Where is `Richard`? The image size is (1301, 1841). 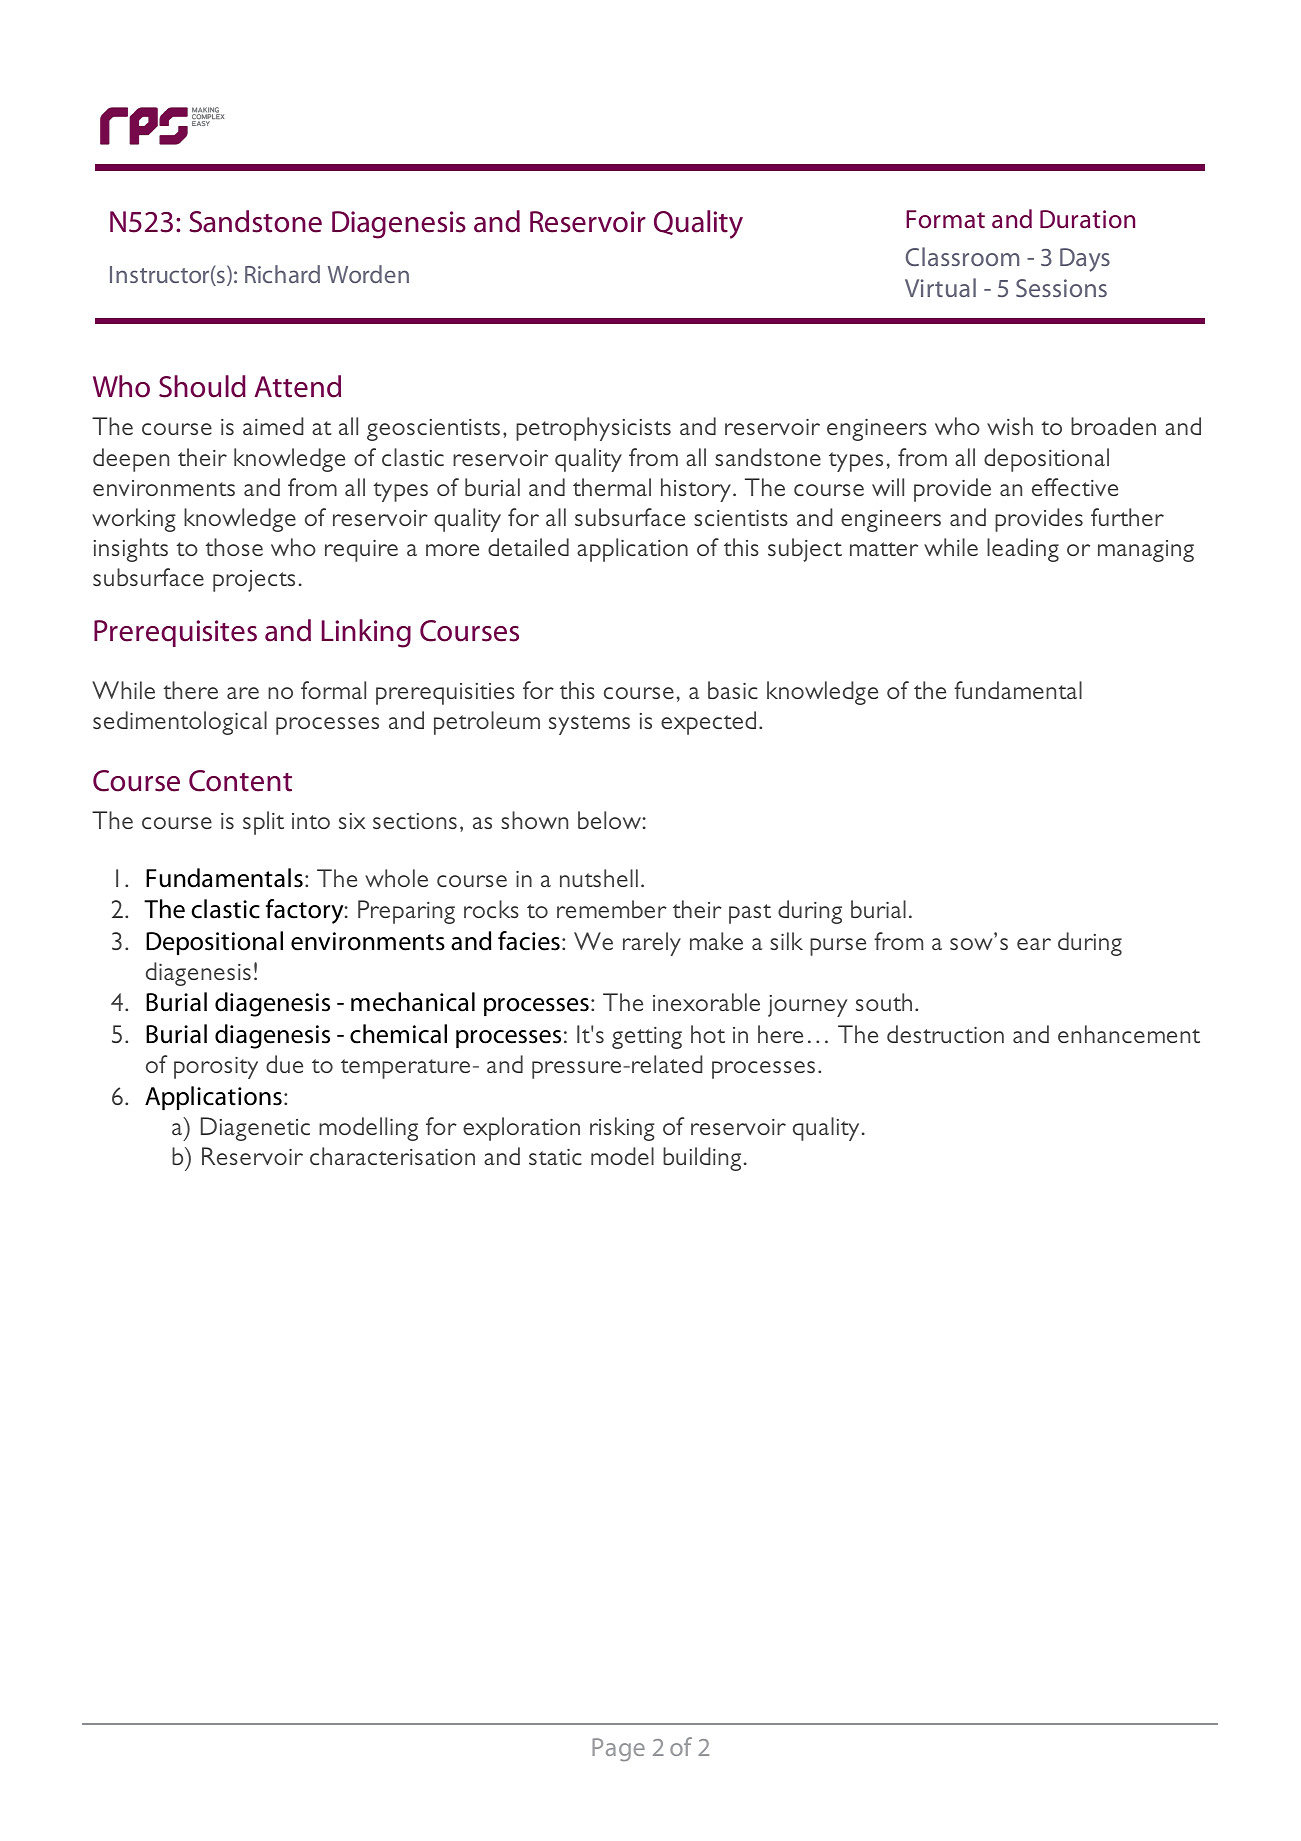
Richard is located at coordinates (282, 274).
